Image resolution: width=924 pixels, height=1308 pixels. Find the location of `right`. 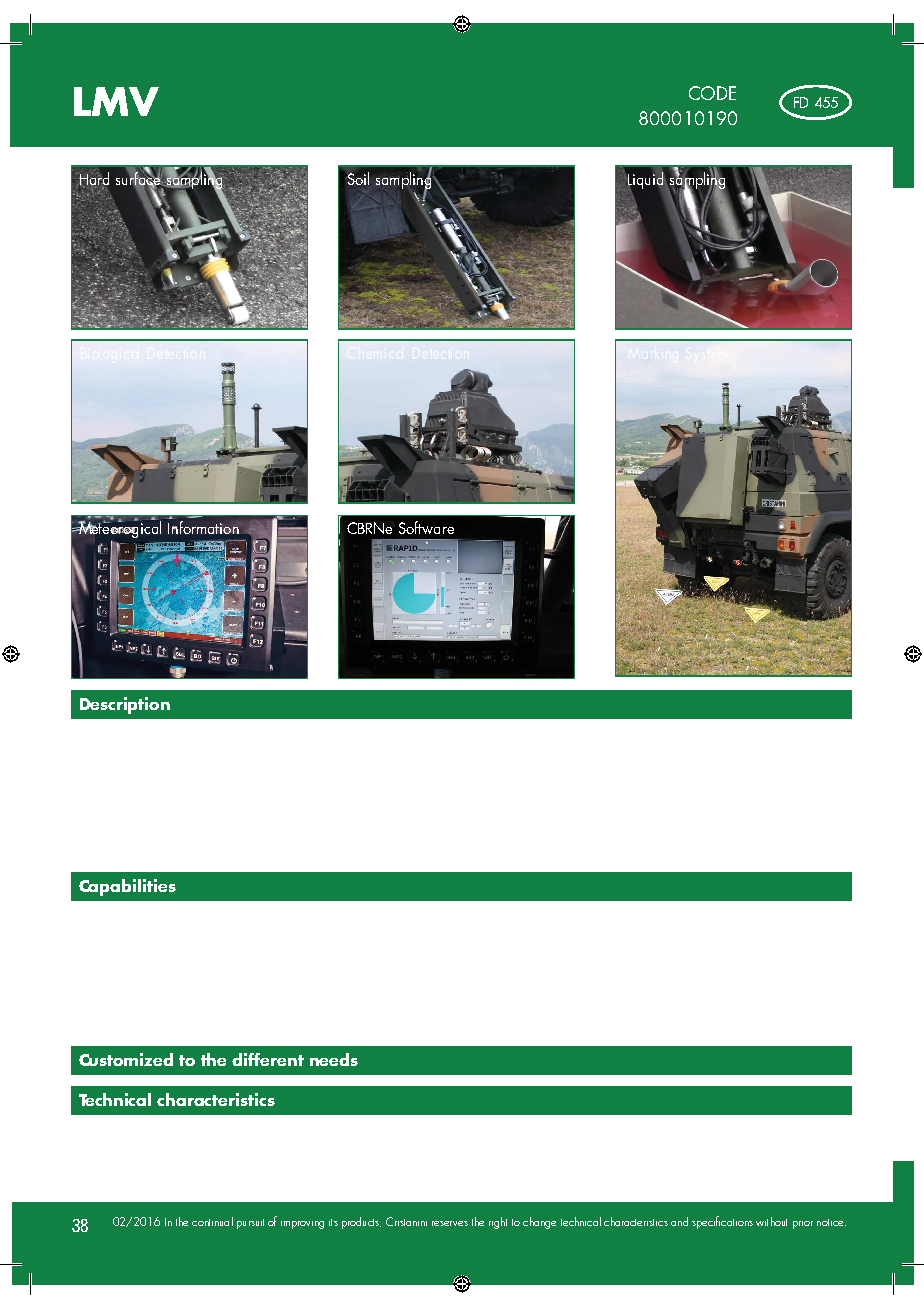

right is located at coordinates (498, 1223).
